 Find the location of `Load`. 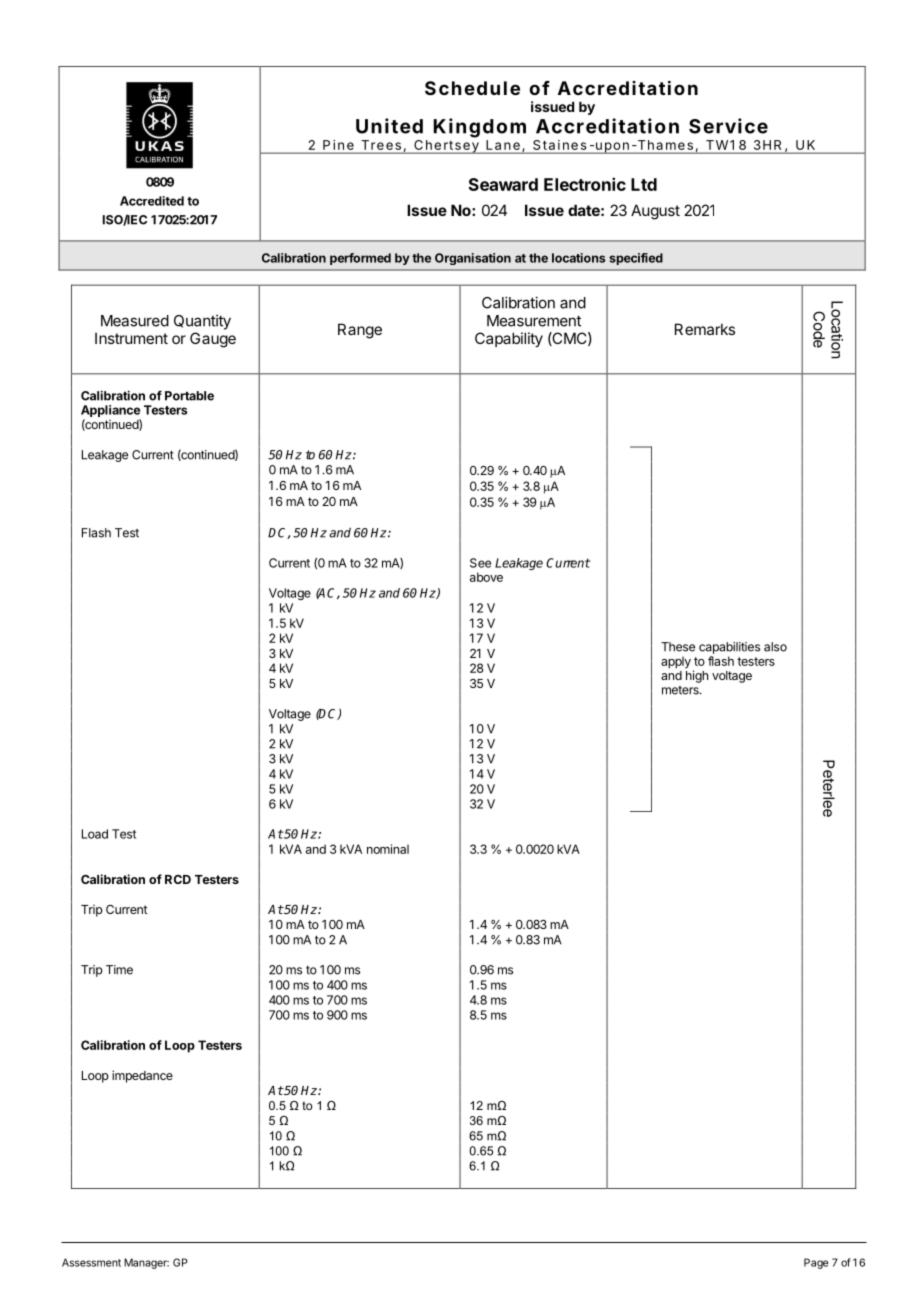

Load is located at coordinates (95, 834).
